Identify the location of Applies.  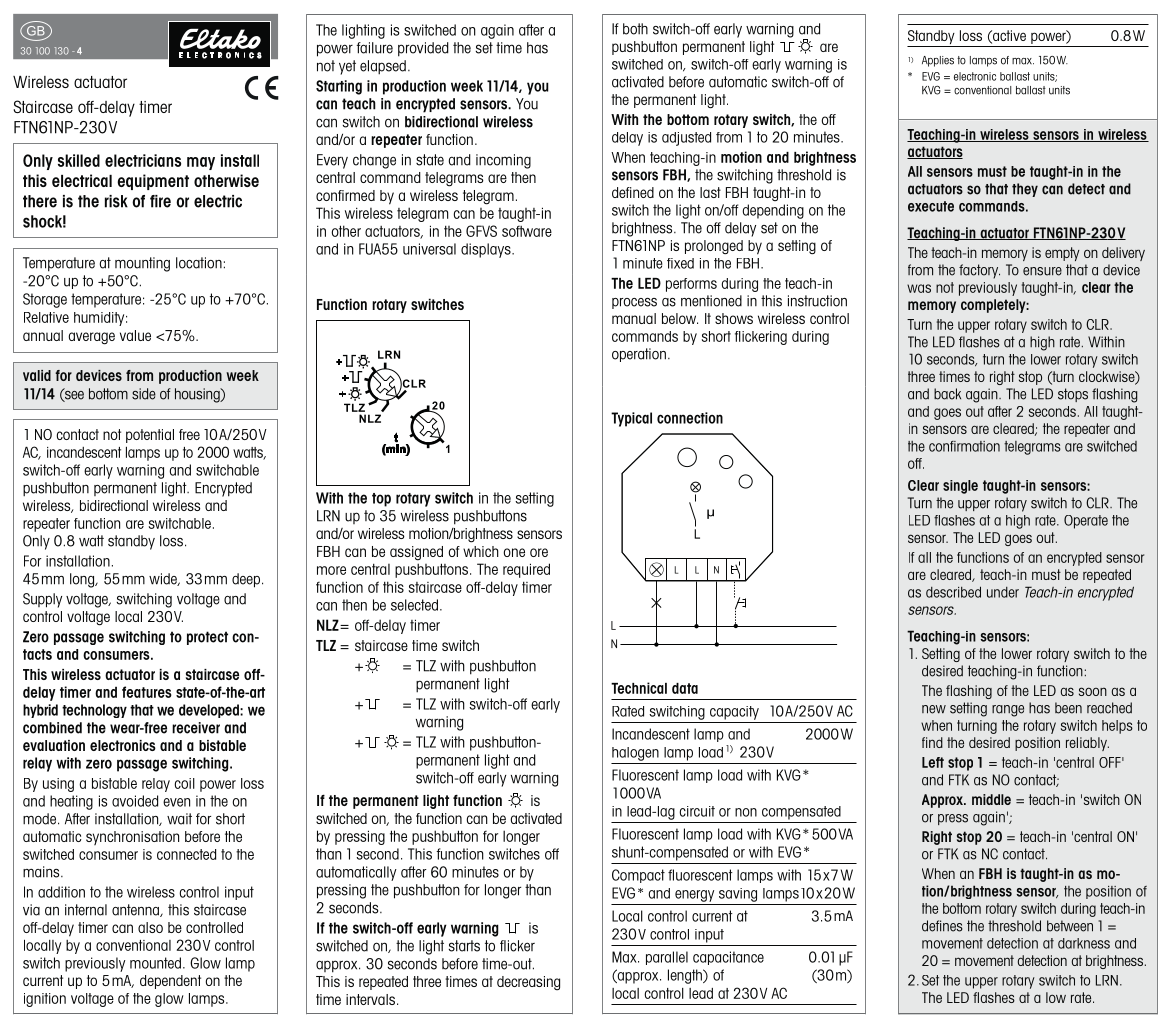
(938, 61).
